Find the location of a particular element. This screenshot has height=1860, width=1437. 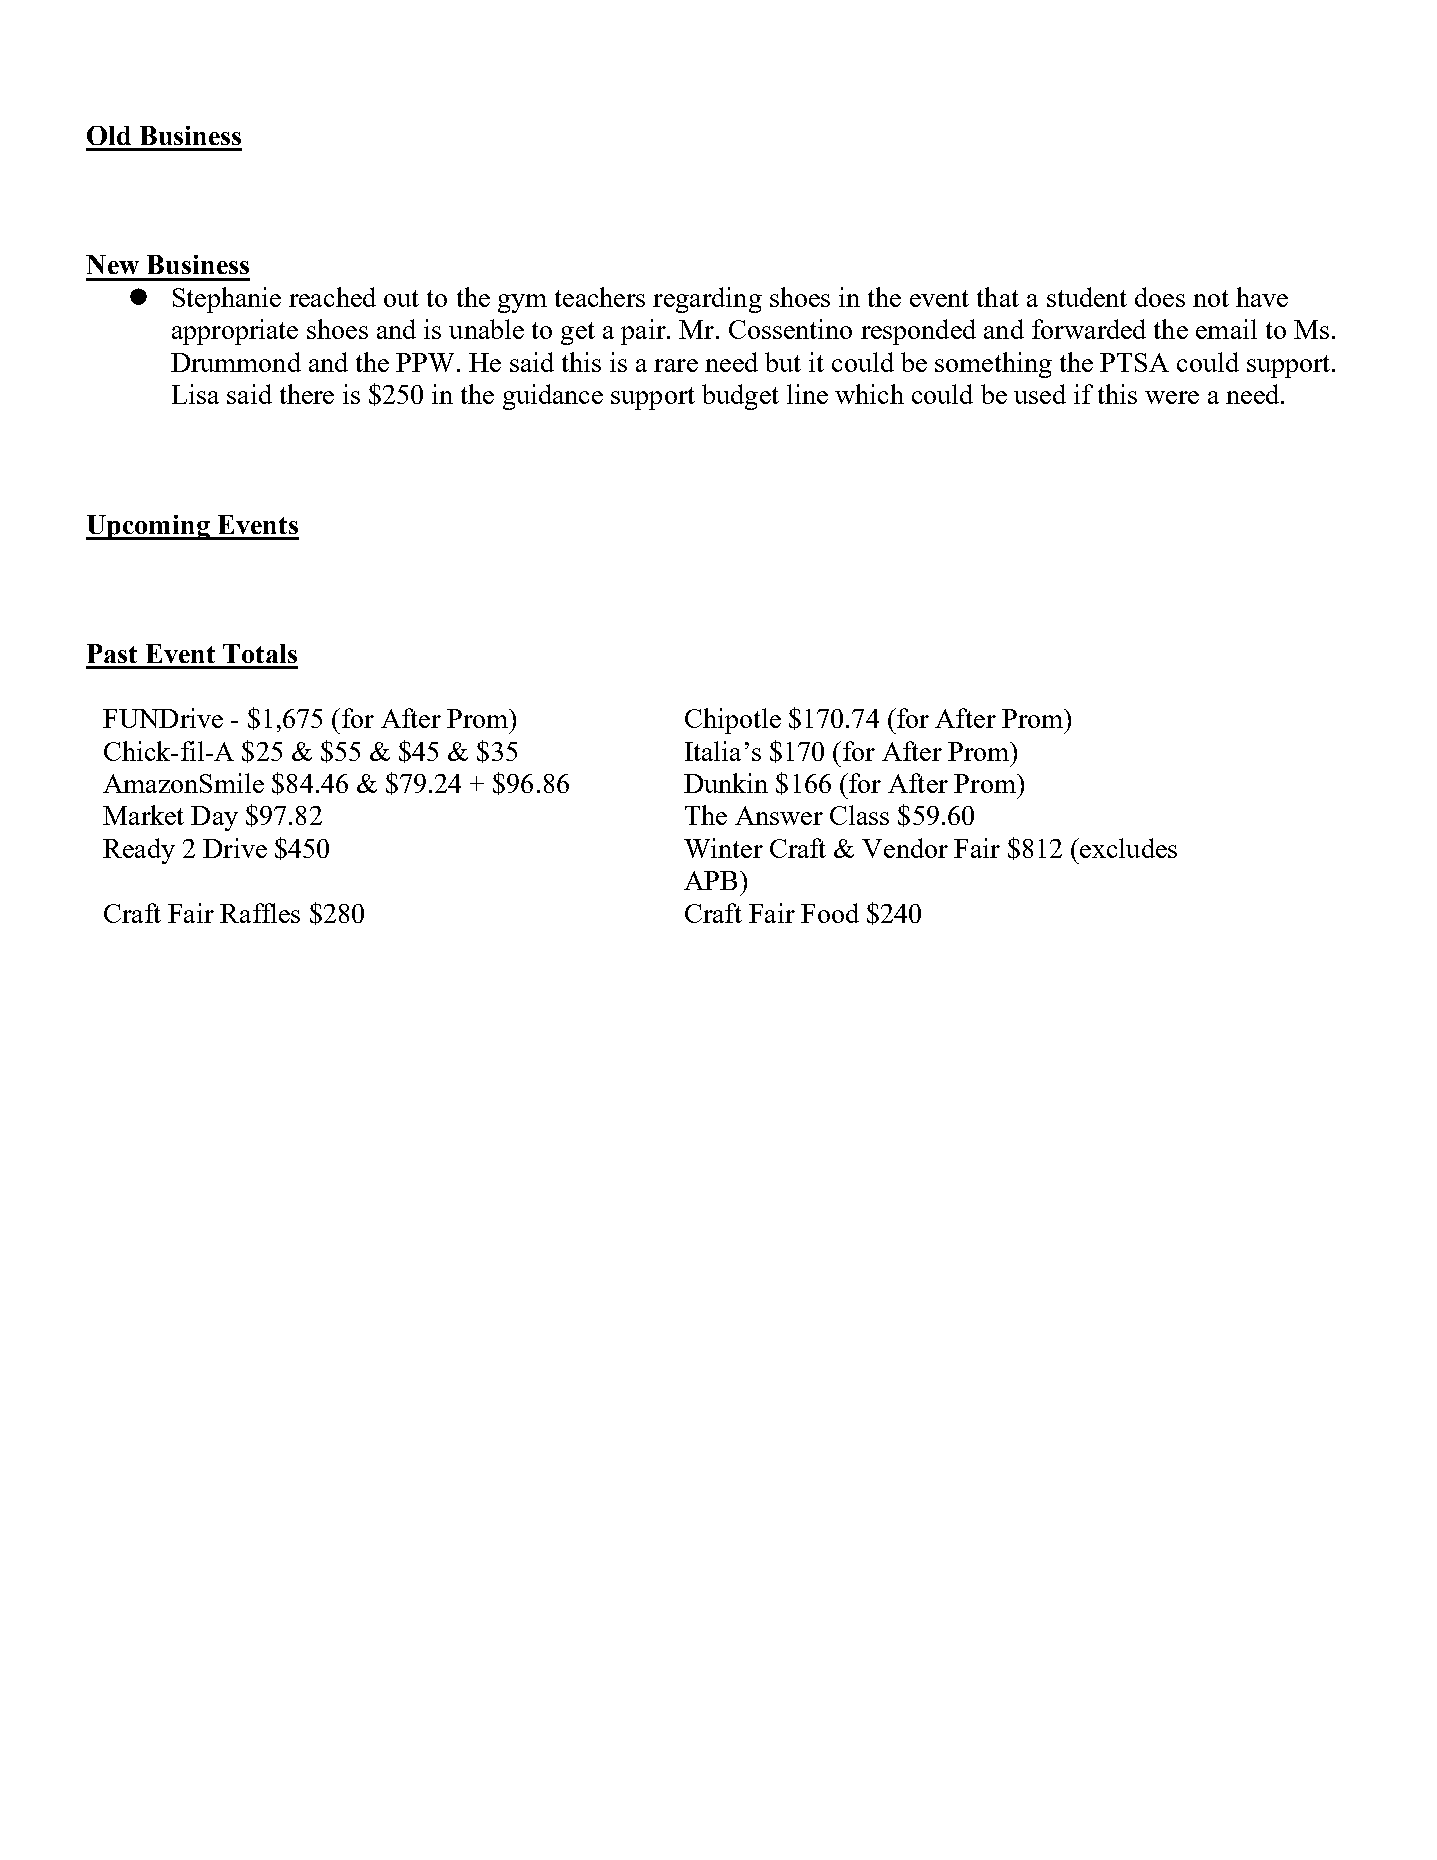

were is located at coordinates (1172, 397).
